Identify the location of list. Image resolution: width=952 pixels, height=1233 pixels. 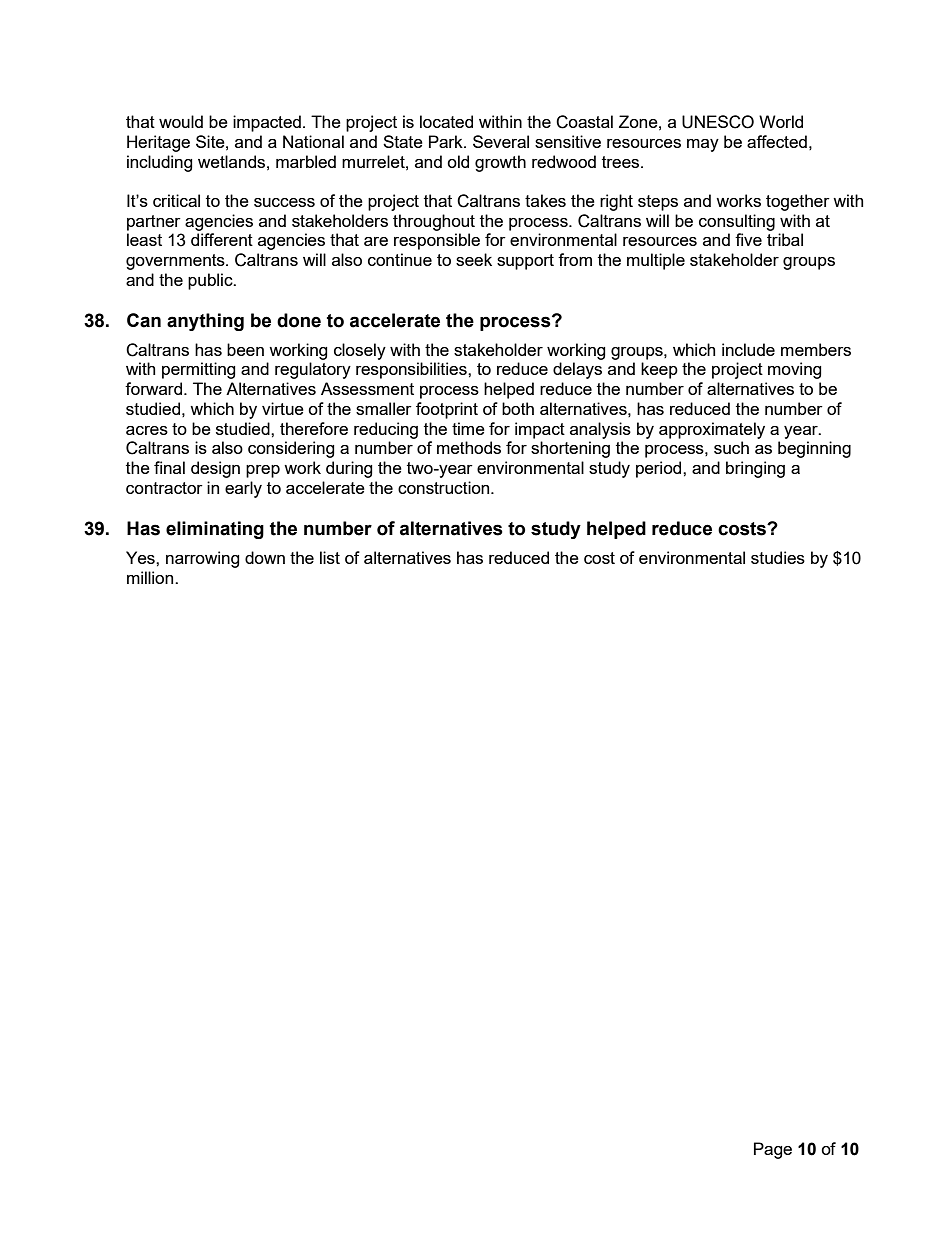
(330, 557).
